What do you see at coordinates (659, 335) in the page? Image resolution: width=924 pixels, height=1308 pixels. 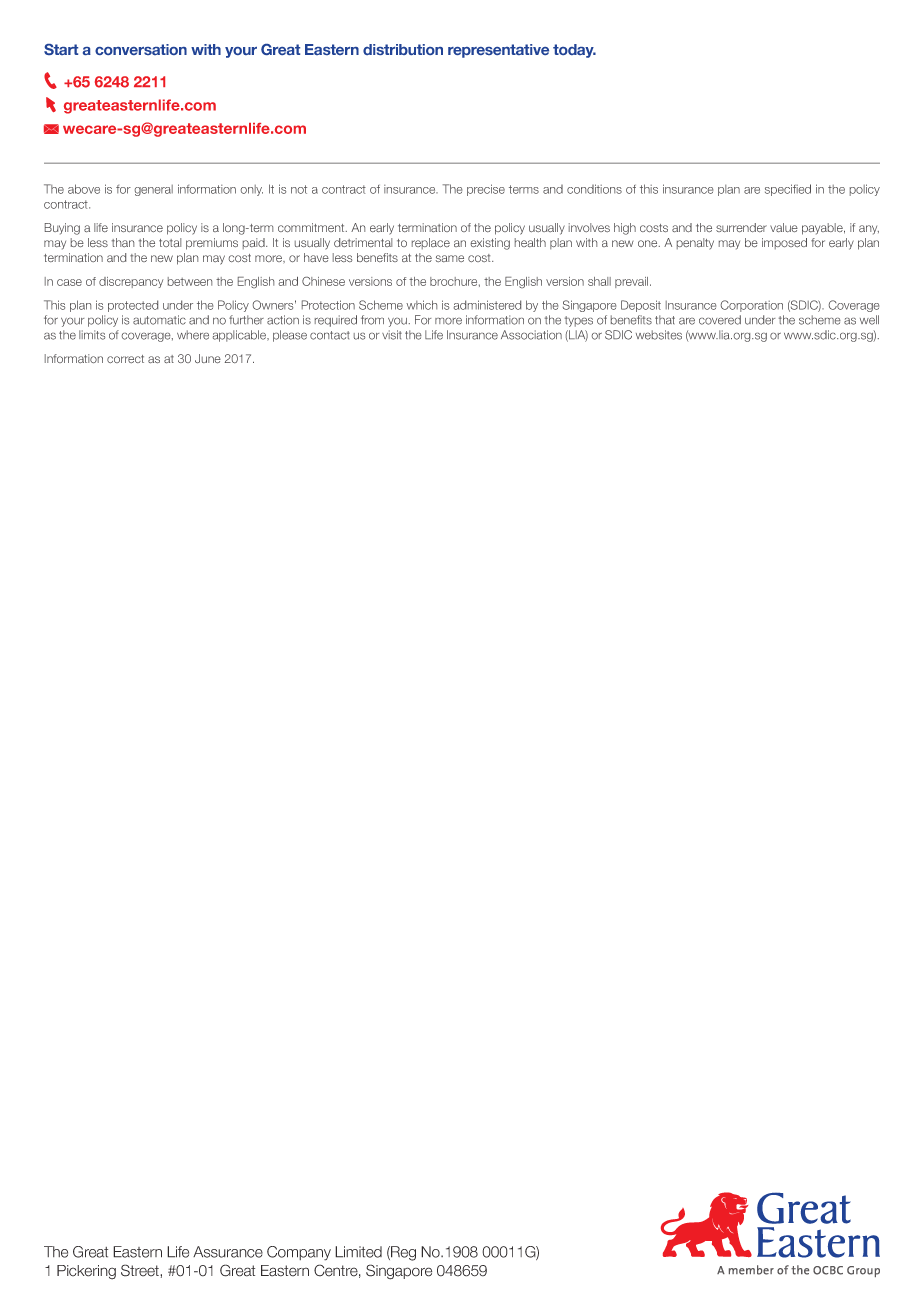 I see `websites` at bounding box center [659, 335].
